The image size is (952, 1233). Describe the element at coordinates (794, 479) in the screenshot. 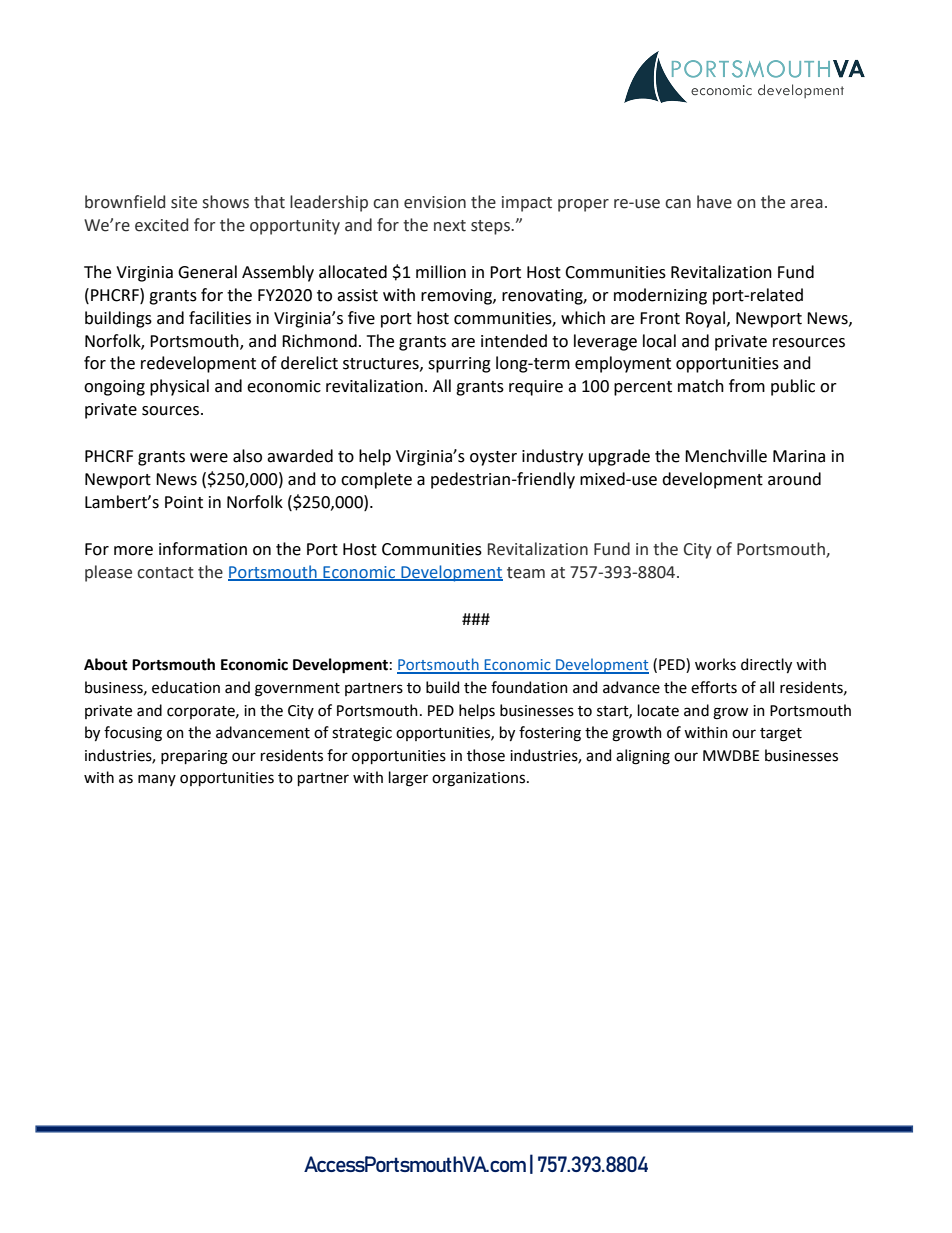

I see `around` at that location.
